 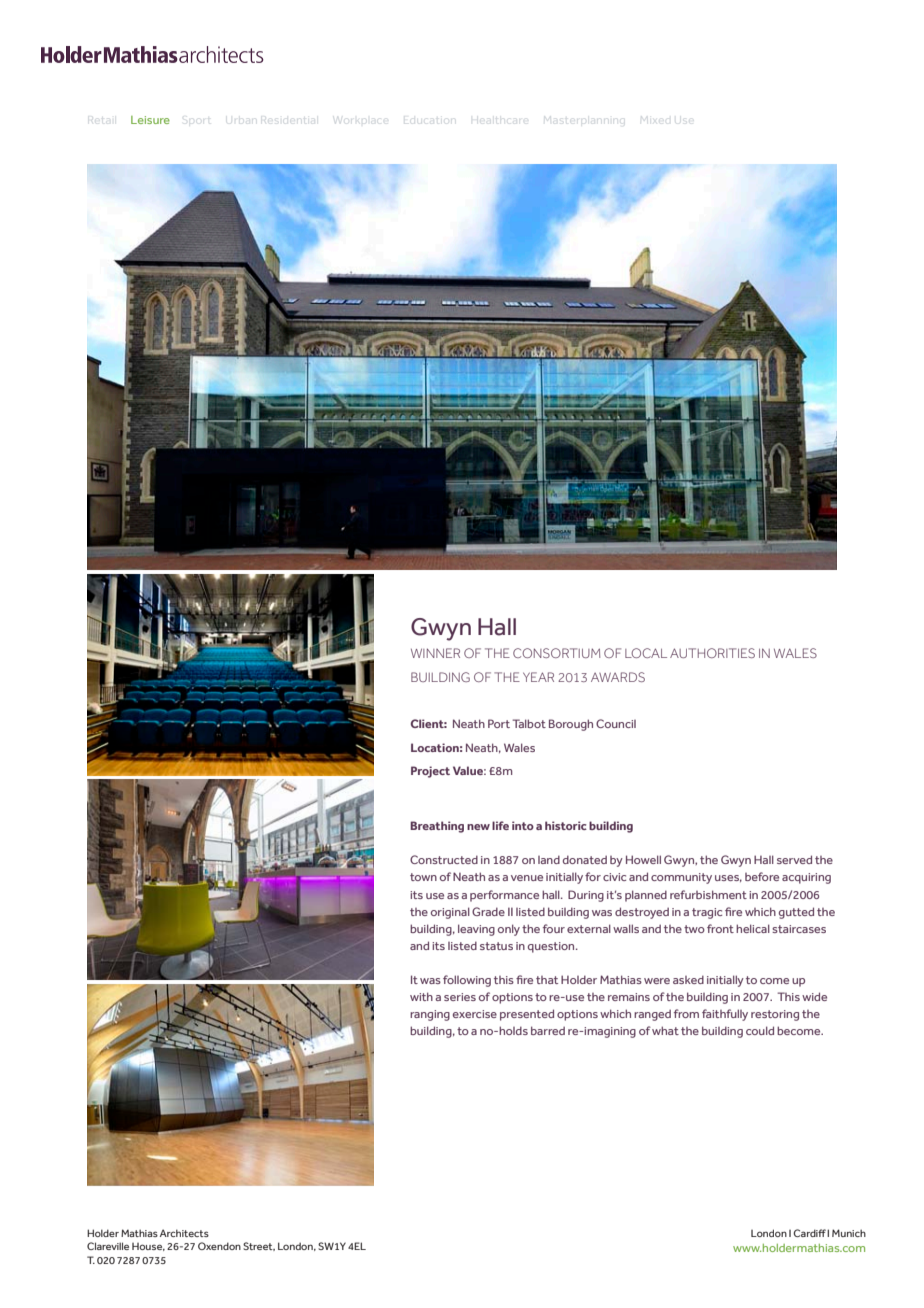 I want to click on Munich, so click(x=849, y=1233).
